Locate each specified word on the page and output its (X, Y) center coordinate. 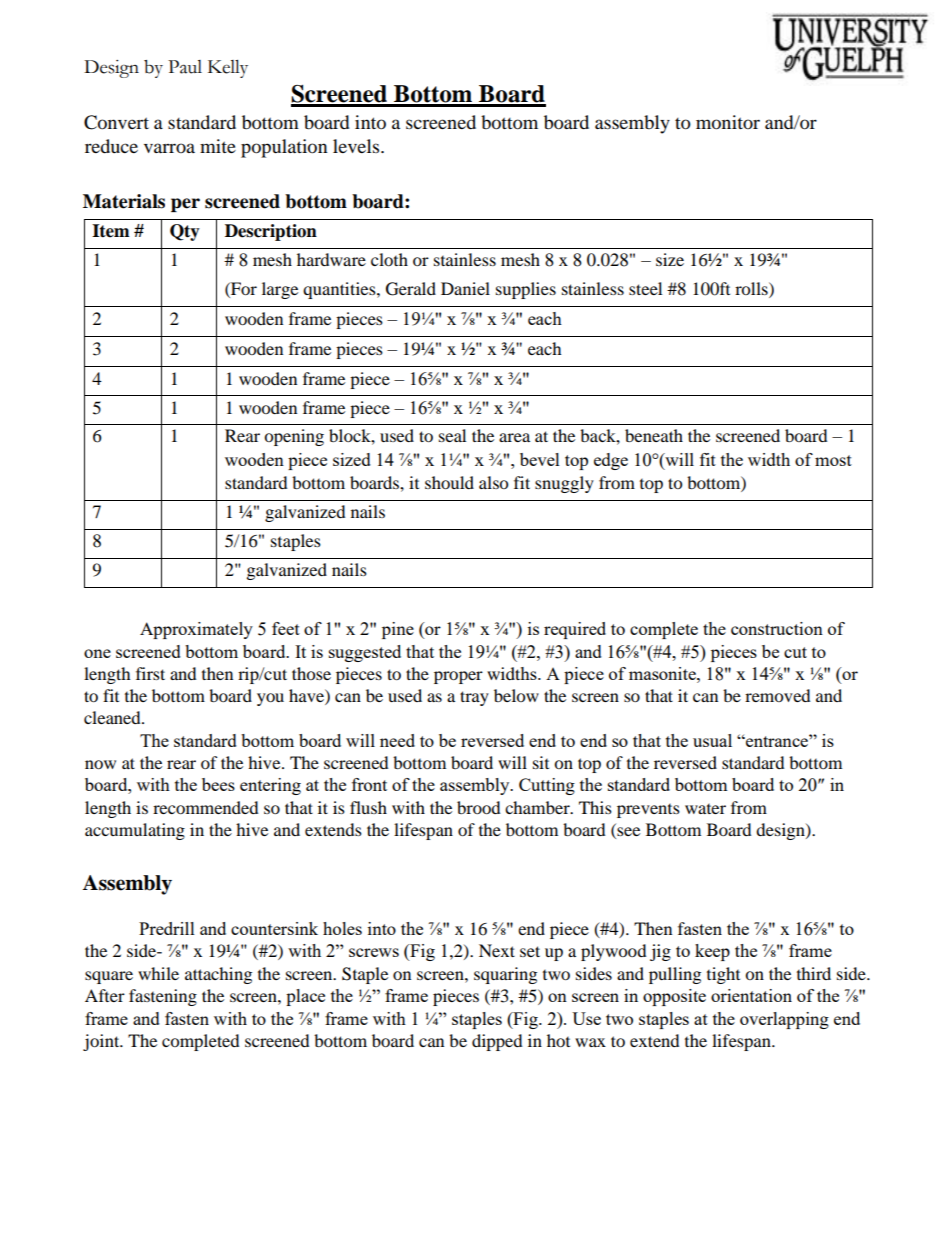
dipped (497, 1042)
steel (645, 288)
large (280, 290)
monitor (728, 122)
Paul (185, 67)
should (449, 482)
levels (357, 146)
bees (218, 784)
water (705, 809)
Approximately (196, 630)
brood (479, 807)
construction (777, 628)
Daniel (465, 288)
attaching (218, 975)
